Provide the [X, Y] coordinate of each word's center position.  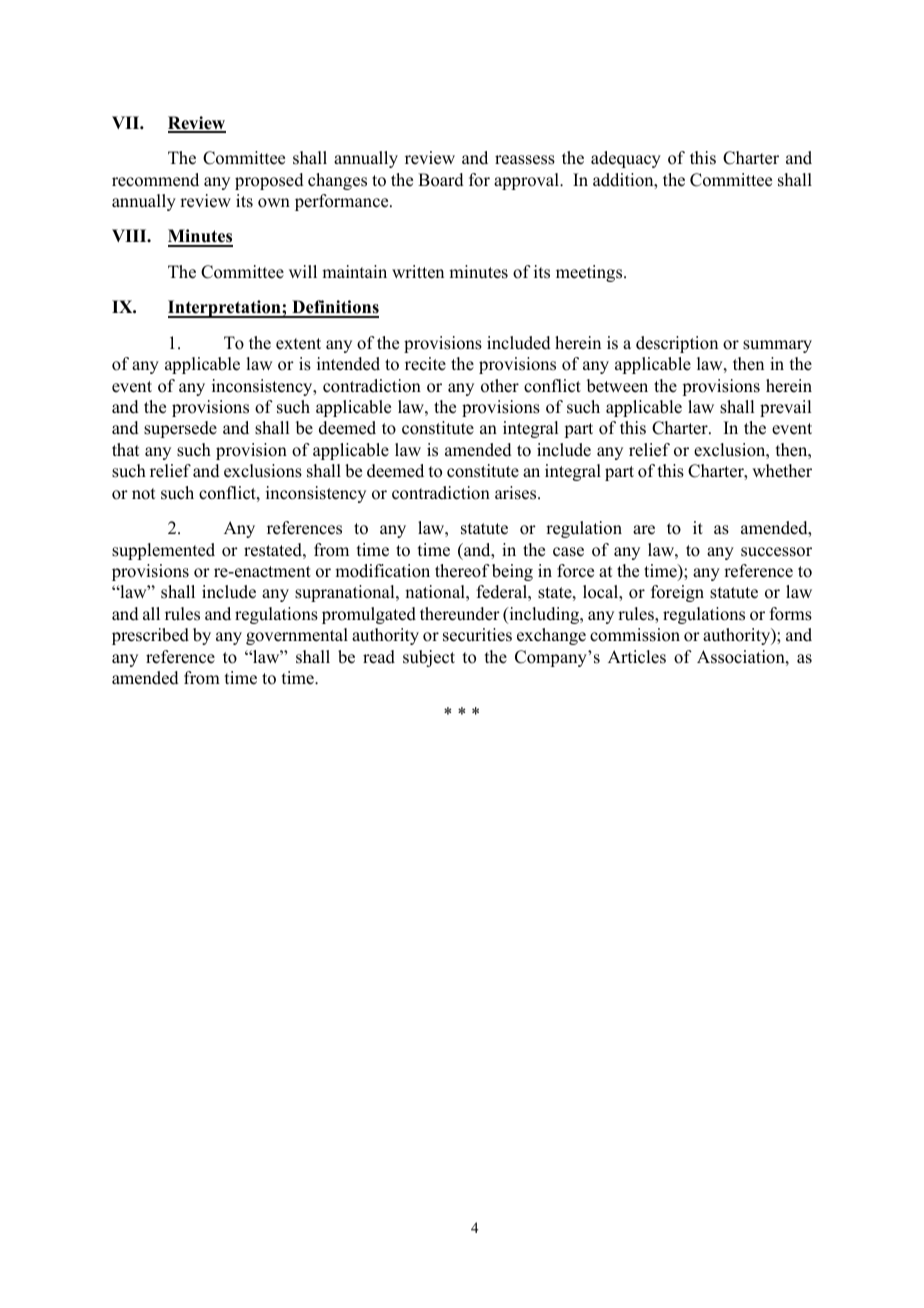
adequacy [626, 159]
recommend [155, 180]
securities [477, 635]
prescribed [150, 636]
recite [425, 364]
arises [517, 493]
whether [782, 471]
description [677, 344]
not [143, 494]
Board [441, 180]
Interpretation [225, 309]
